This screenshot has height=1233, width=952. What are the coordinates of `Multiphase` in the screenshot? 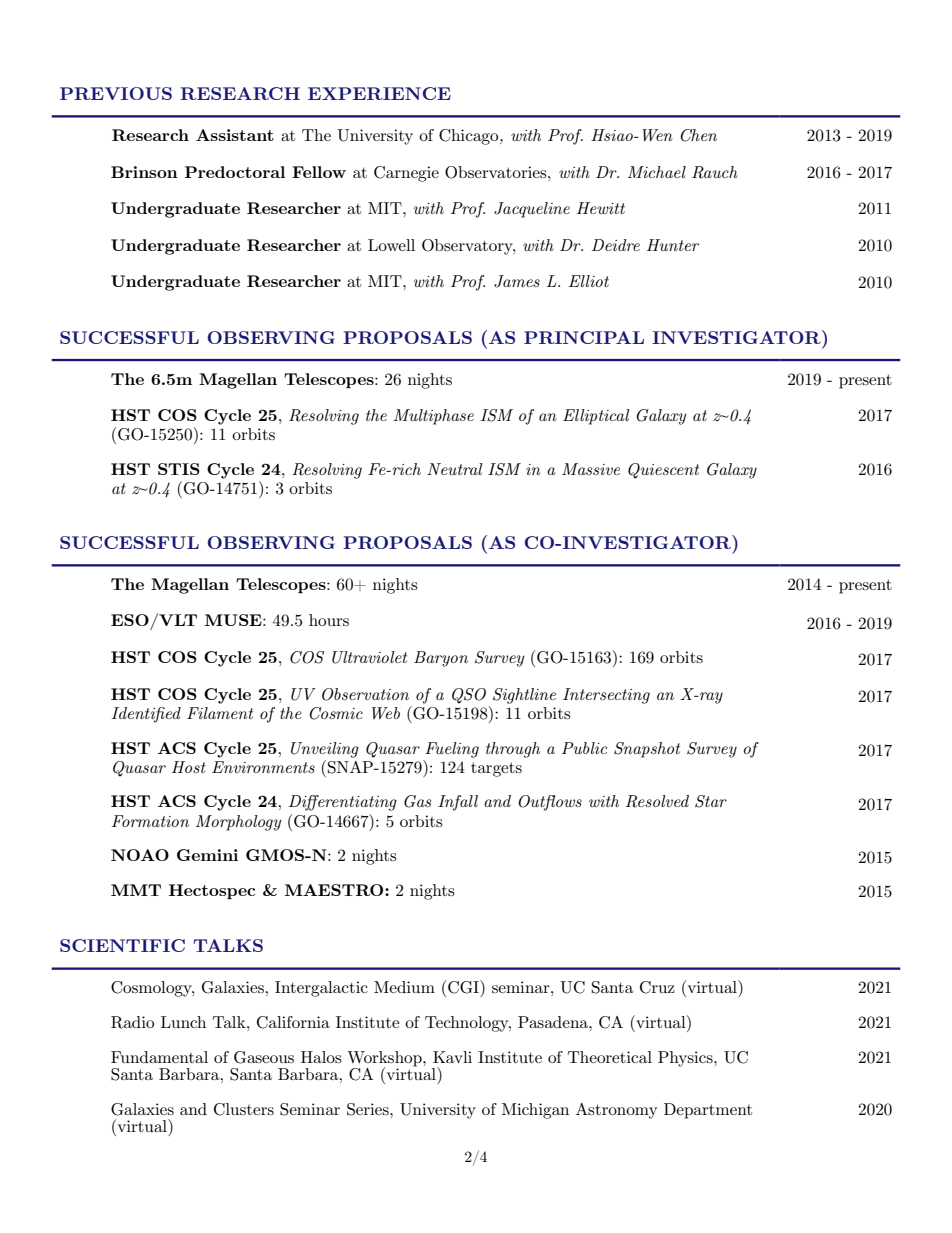 It's located at (434, 417).
